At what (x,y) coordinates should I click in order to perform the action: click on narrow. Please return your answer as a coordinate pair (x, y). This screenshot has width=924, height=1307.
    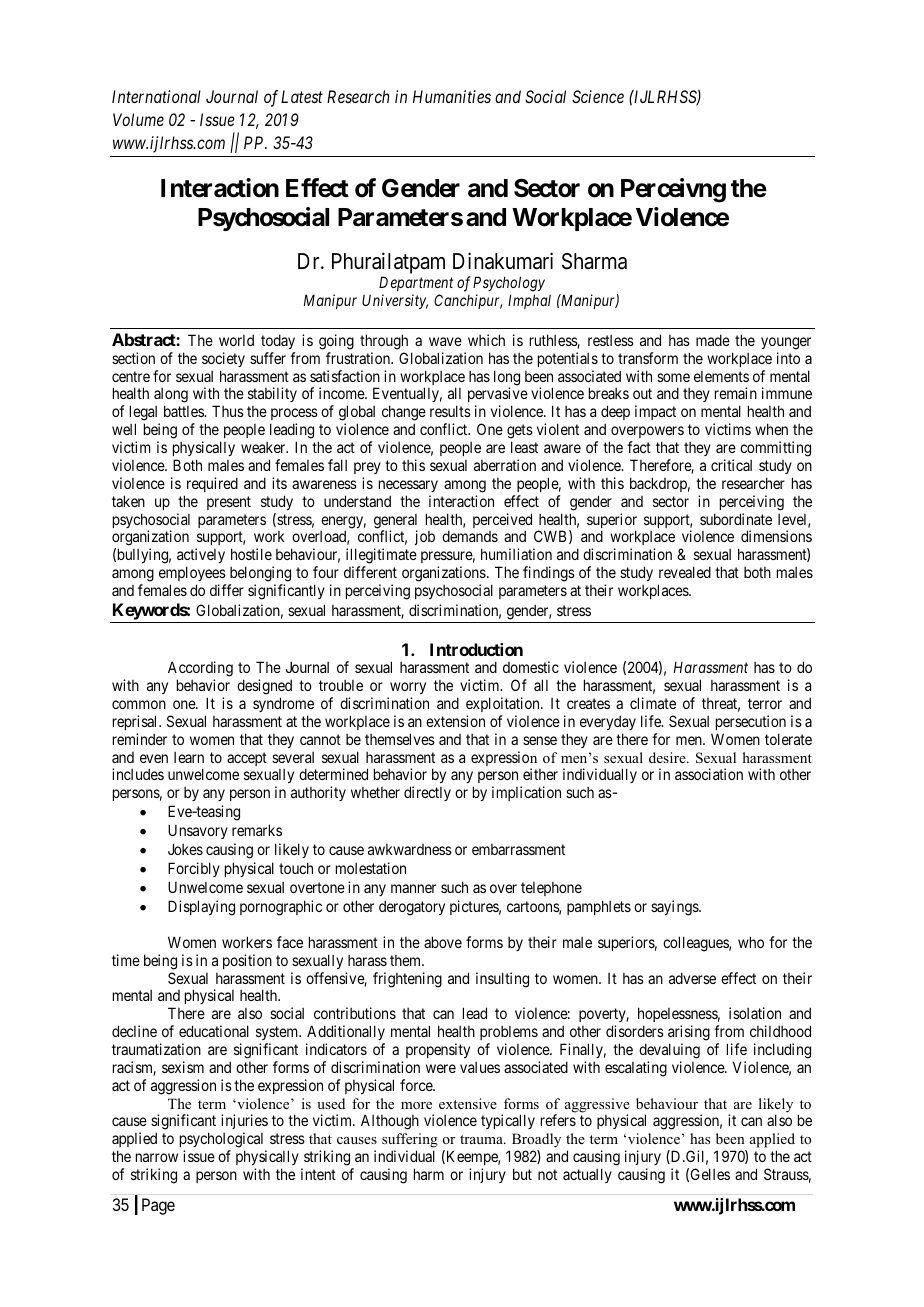
    Looking at the image, I should click on (157, 1157).
